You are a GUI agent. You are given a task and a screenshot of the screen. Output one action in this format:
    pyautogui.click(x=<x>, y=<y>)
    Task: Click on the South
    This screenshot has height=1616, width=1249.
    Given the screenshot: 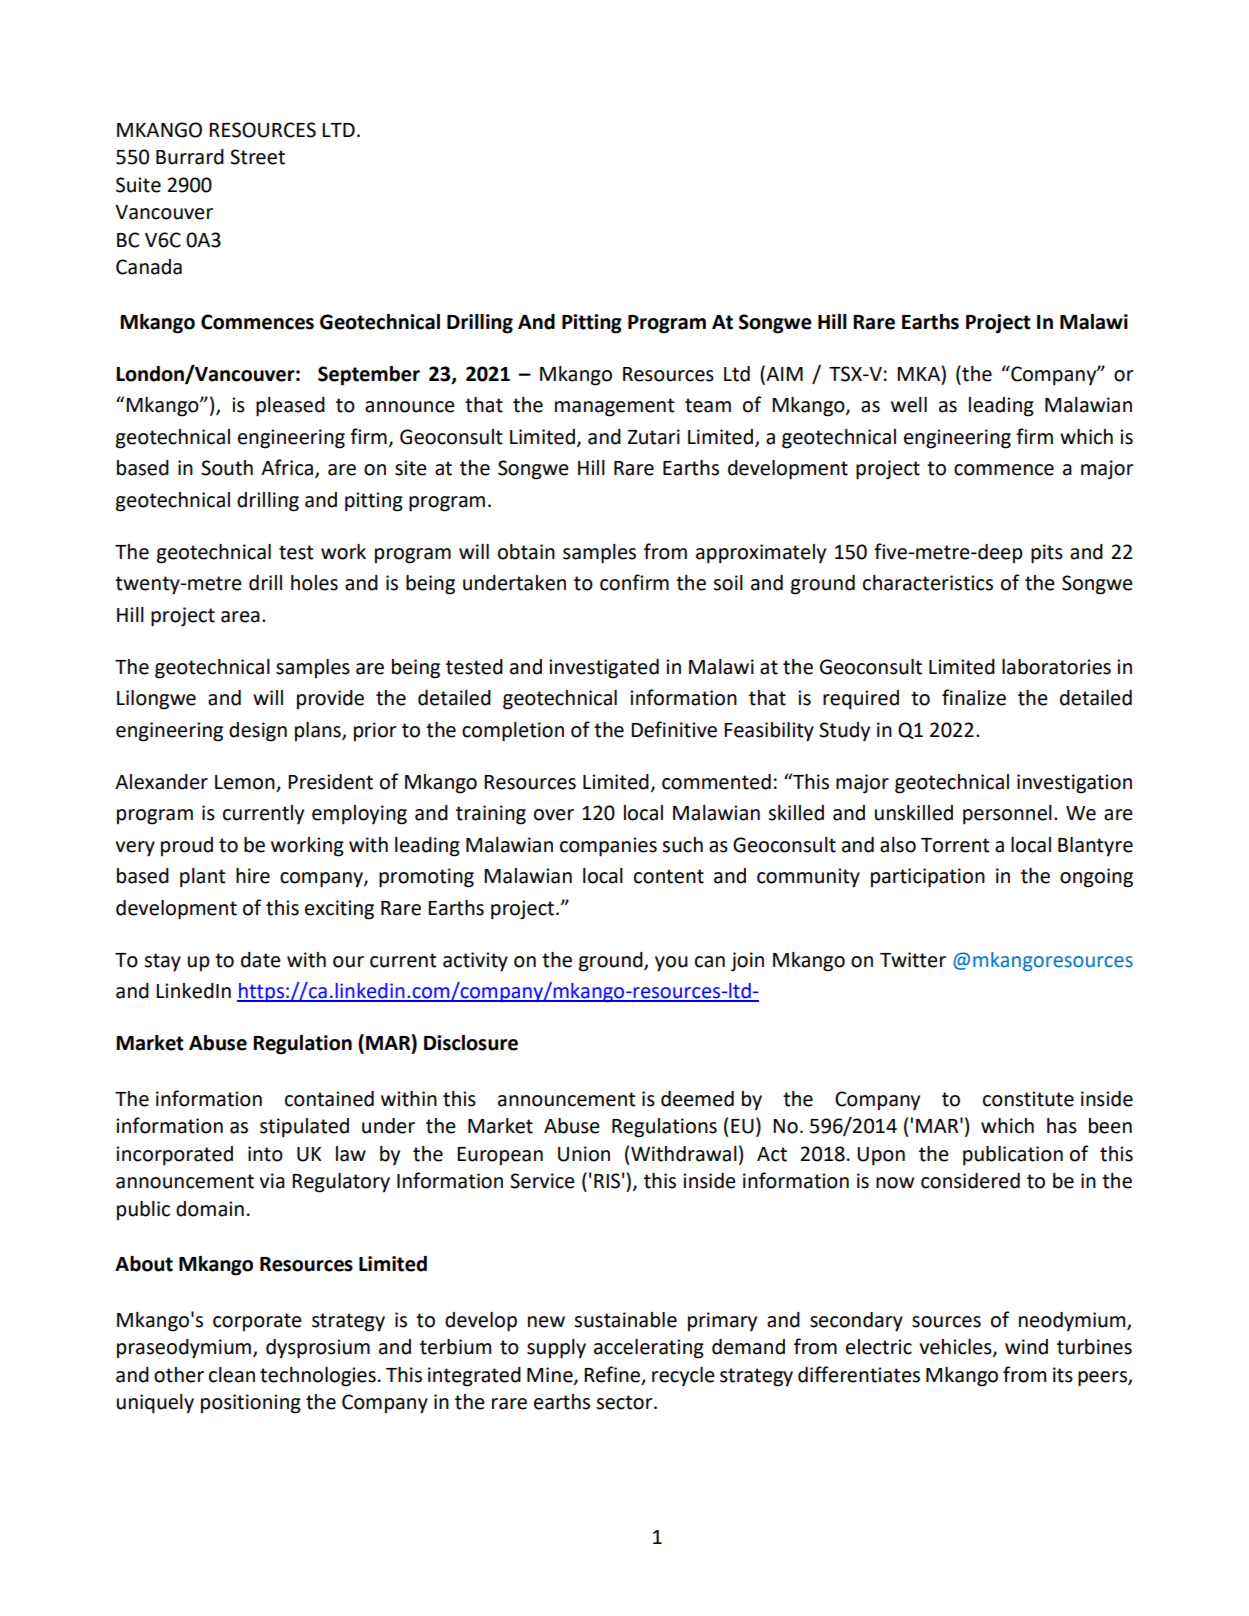 What is the action you would take?
    pyautogui.click(x=227, y=468)
